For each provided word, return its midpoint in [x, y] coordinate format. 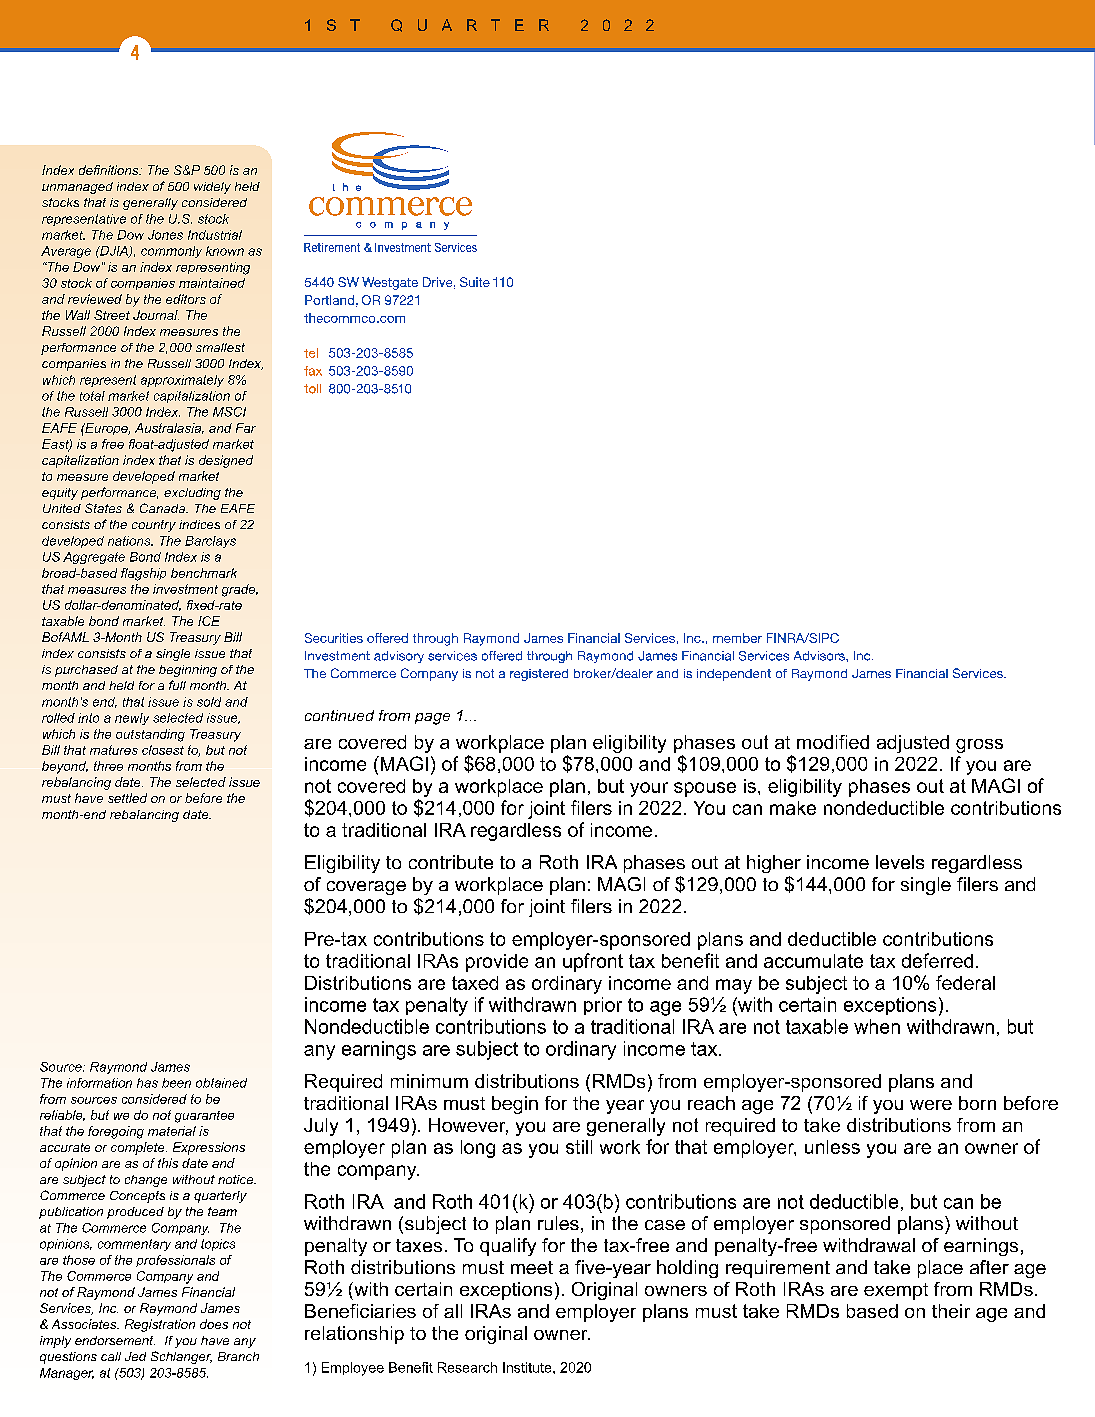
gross [979, 746]
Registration [160, 1325]
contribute [451, 862]
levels [900, 862]
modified [833, 742]
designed [226, 461]
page [432, 719]
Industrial [215, 235]
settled [127, 798]
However [468, 1126]
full [177, 685]
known [225, 251]
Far [246, 428]
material [172, 1131]
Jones [165, 235]
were [931, 1105]
